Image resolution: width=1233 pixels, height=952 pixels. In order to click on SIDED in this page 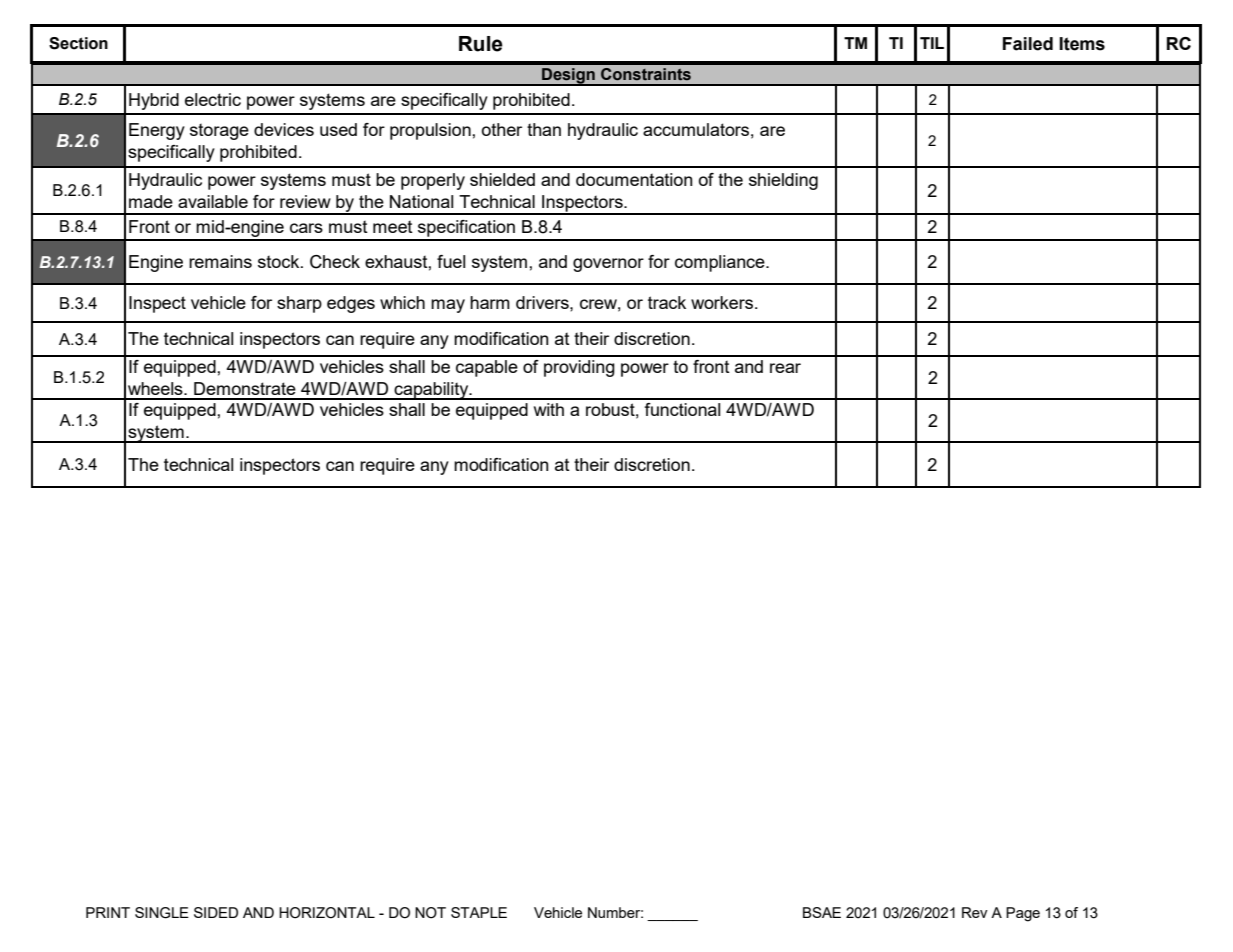, I will do `click(216, 912)`.
